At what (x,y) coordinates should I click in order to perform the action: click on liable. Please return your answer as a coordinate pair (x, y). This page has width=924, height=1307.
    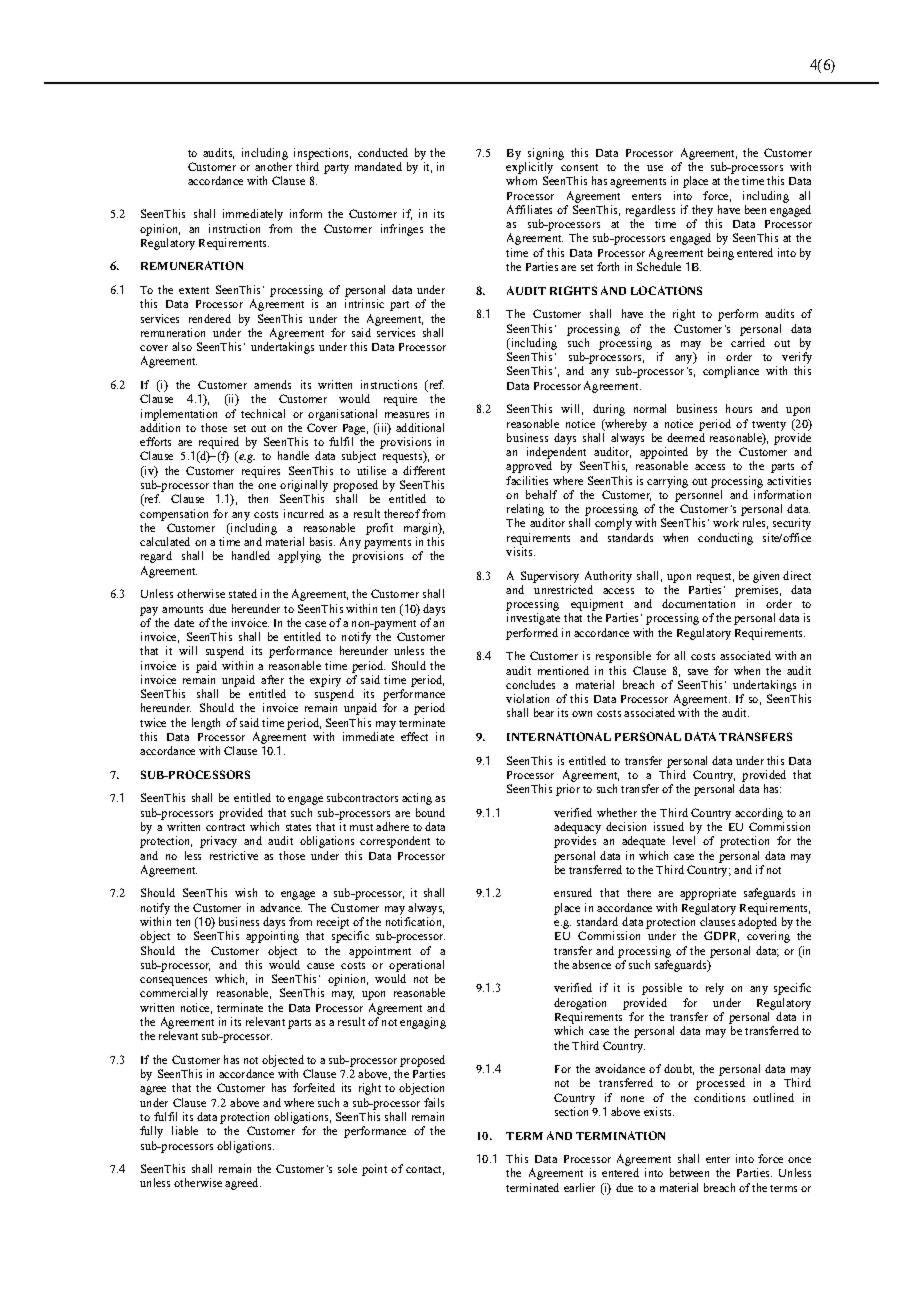
    Looking at the image, I should click on (185, 1130).
